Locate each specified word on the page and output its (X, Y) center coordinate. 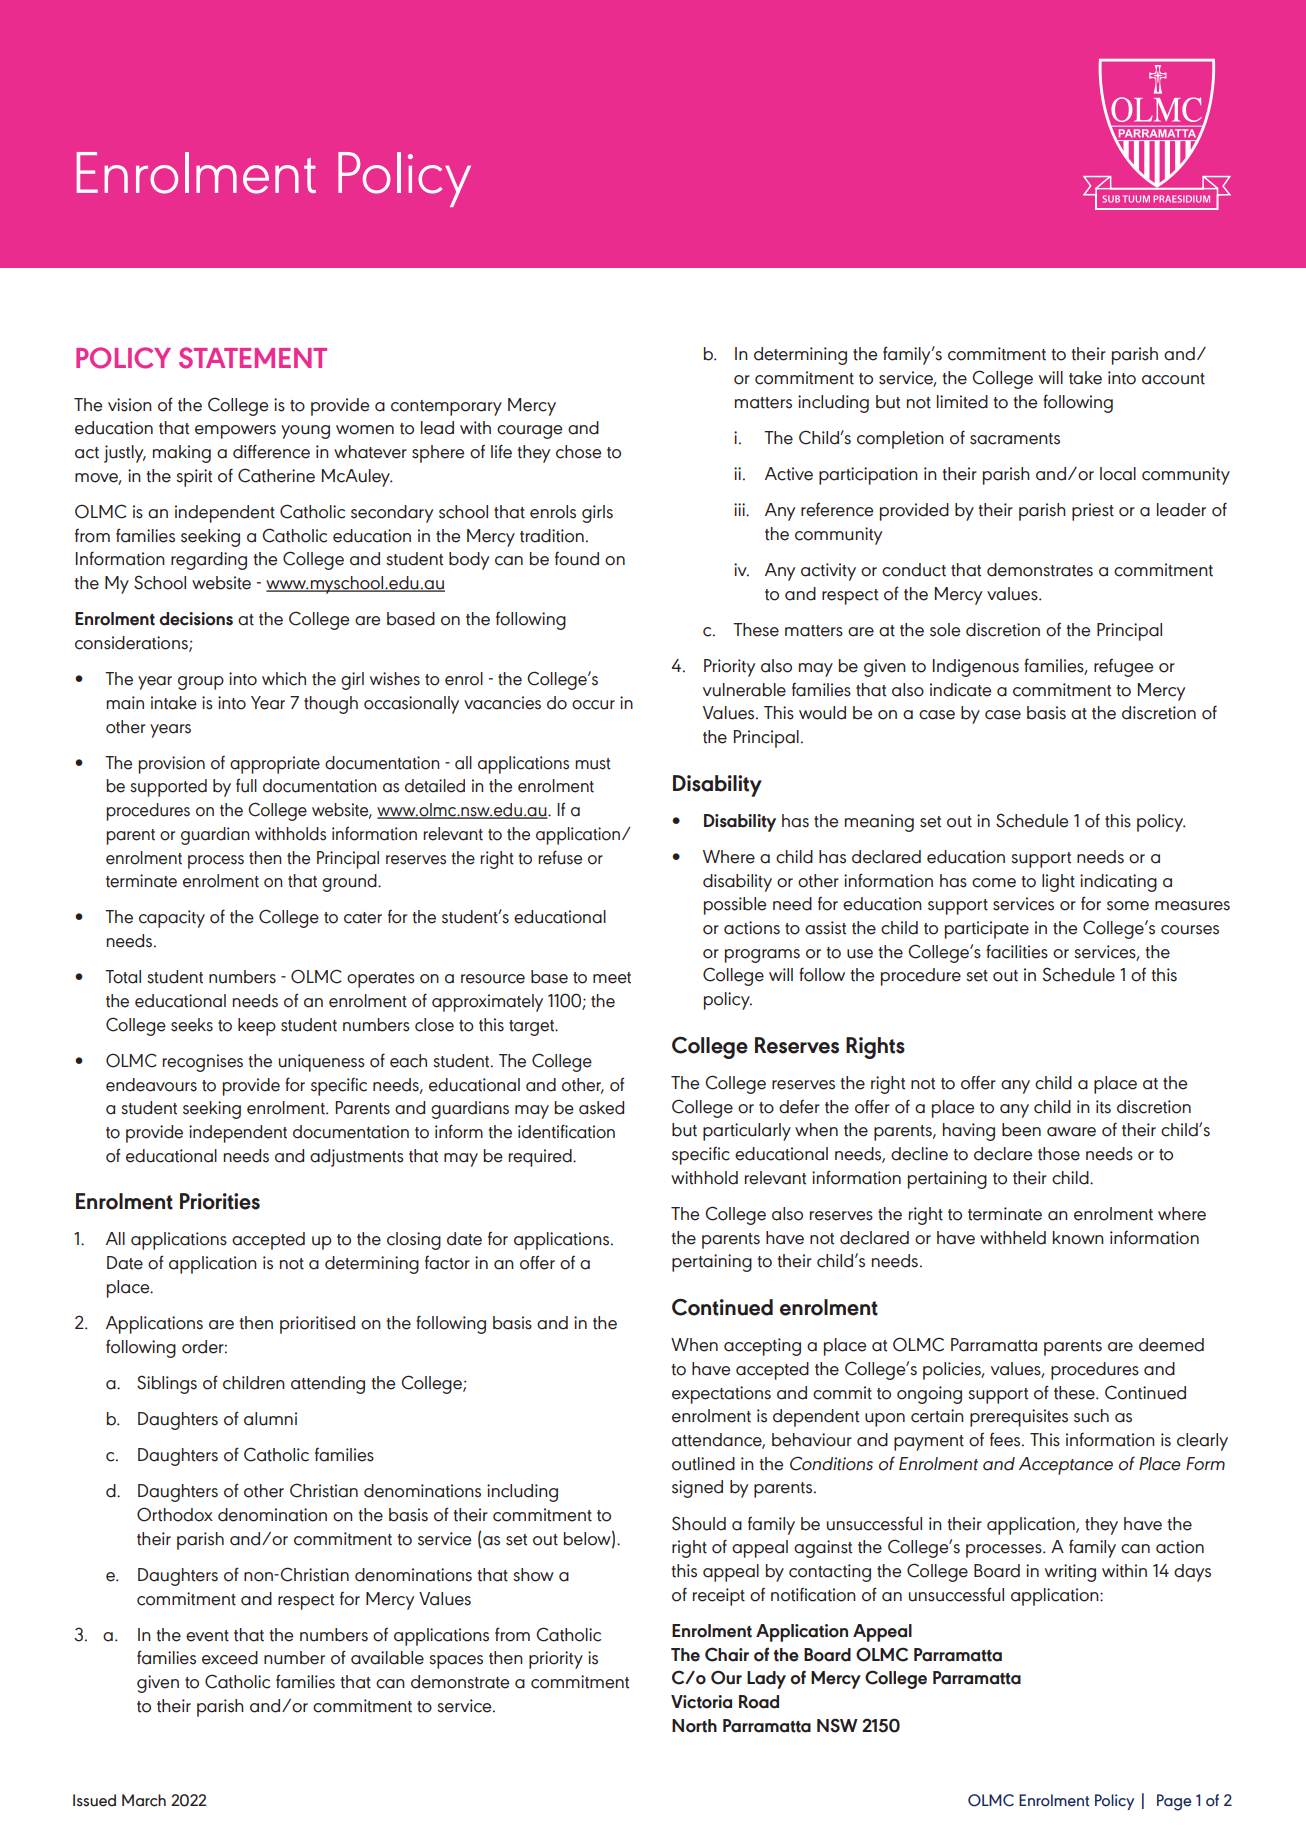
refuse (560, 857)
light (1058, 883)
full (246, 785)
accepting (762, 1347)
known (1078, 1238)
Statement (253, 358)
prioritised (317, 1325)
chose (578, 452)
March (144, 1800)
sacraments (1015, 439)
